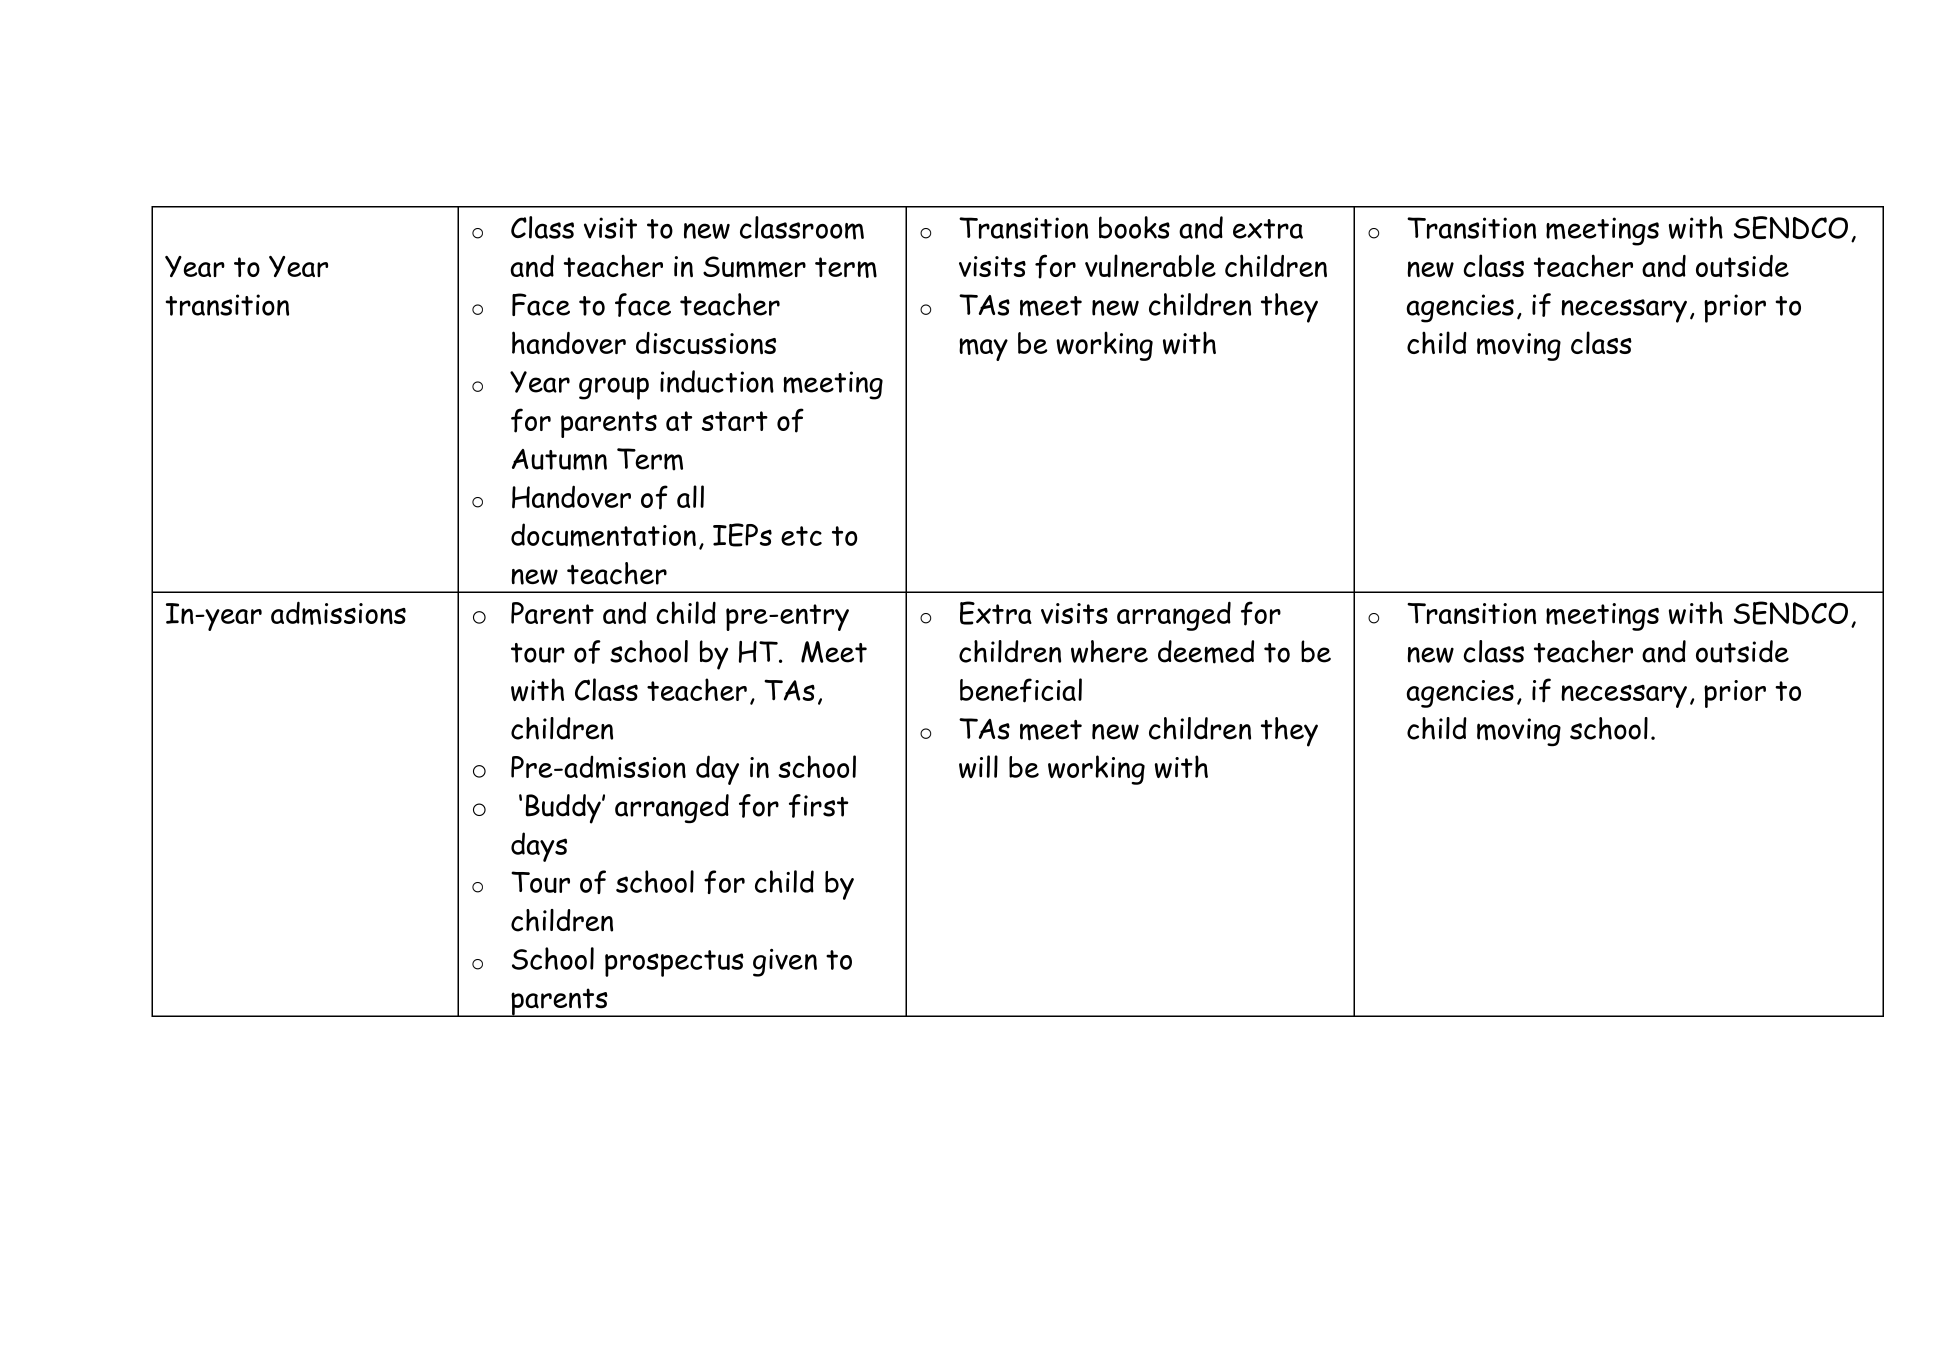 The width and height of the screenshot is (1934, 1367). I want to click on Autumn, so click(559, 460).
